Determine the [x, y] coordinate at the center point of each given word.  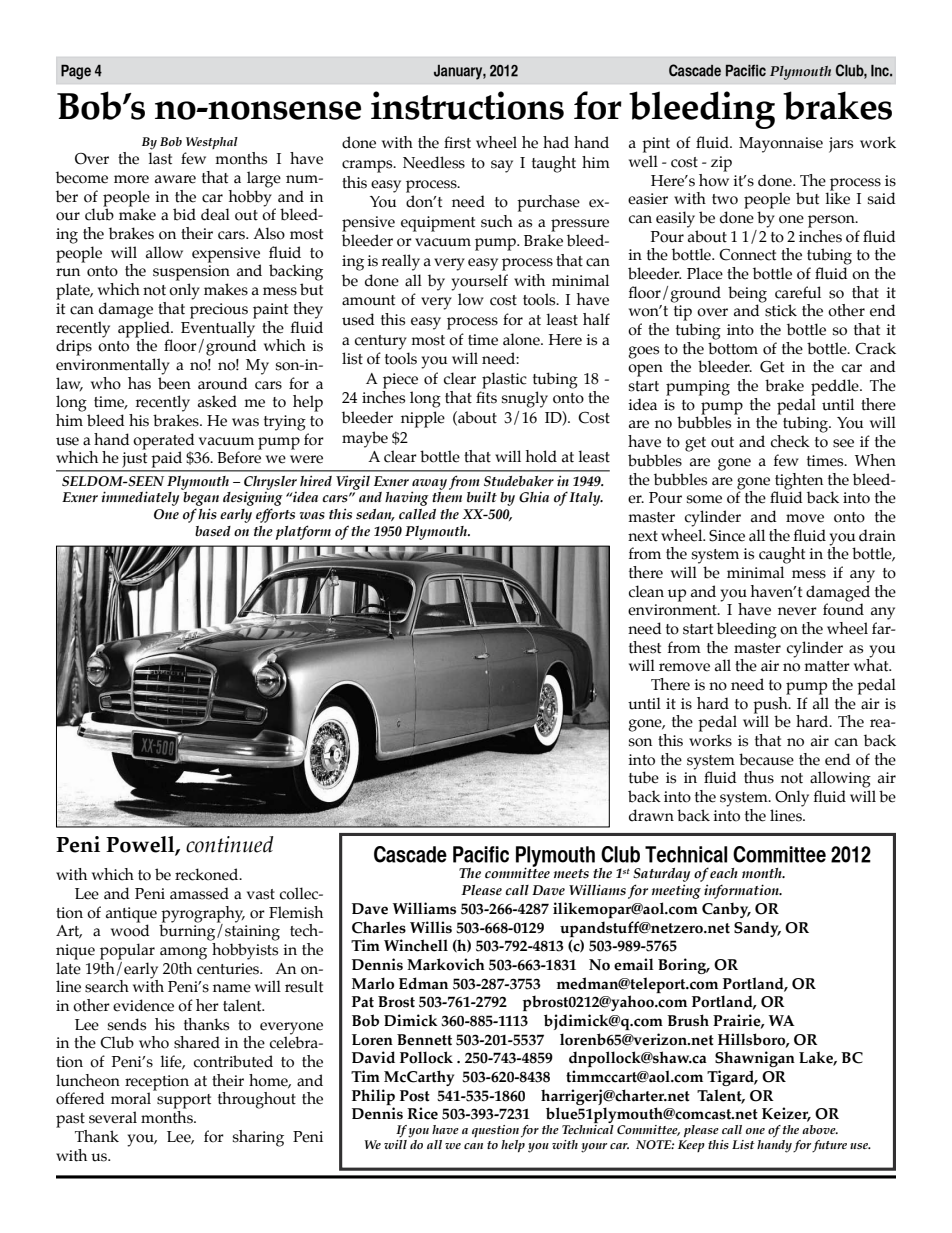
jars [841, 145]
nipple [423, 419]
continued [230, 844]
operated [164, 441]
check [790, 441]
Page [76, 72]
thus [759, 777]
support [184, 1101]
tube [644, 777]
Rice [422, 1113]
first [457, 142]
